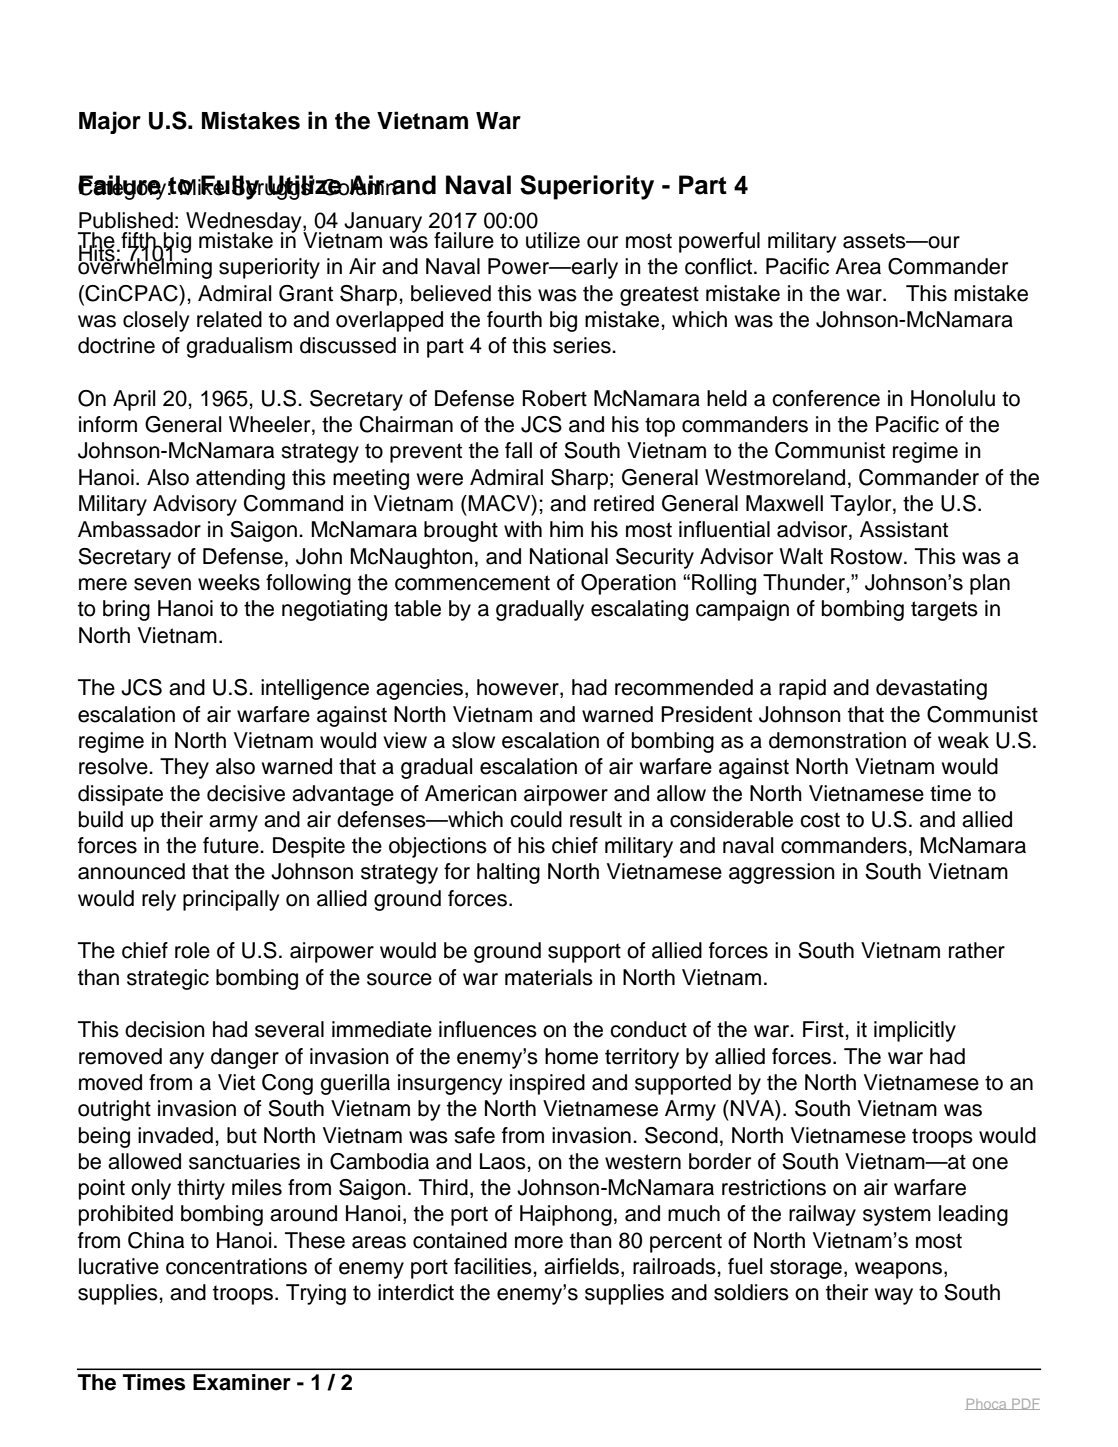  Describe the element at coordinates (242, 1382) in the screenshot. I see `Examiner` at that location.
